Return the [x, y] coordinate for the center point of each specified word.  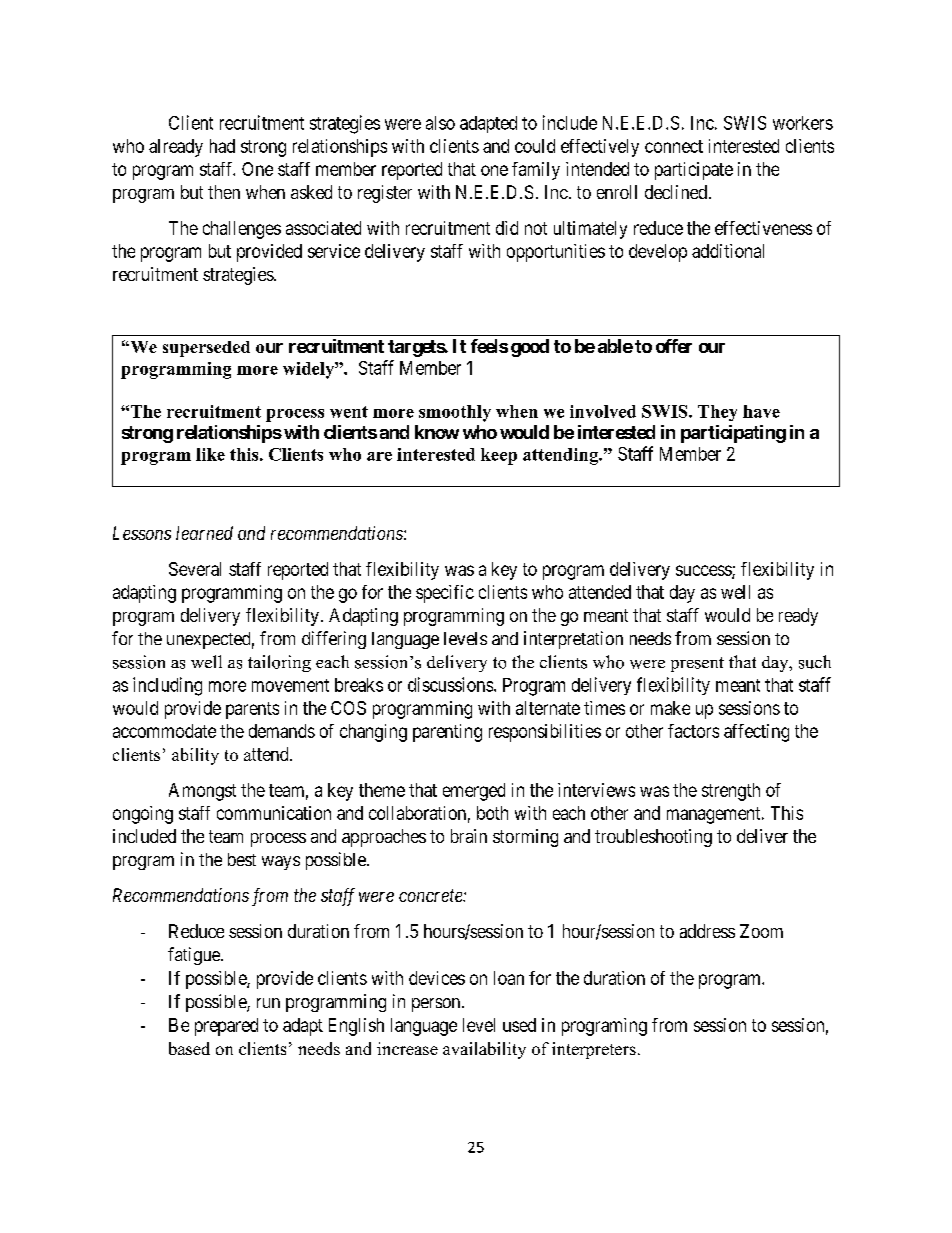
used [519, 1025]
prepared [226, 1027]
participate [694, 171]
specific [445, 594]
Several [195, 569]
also [440, 123]
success [704, 571]
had [222, 146]
